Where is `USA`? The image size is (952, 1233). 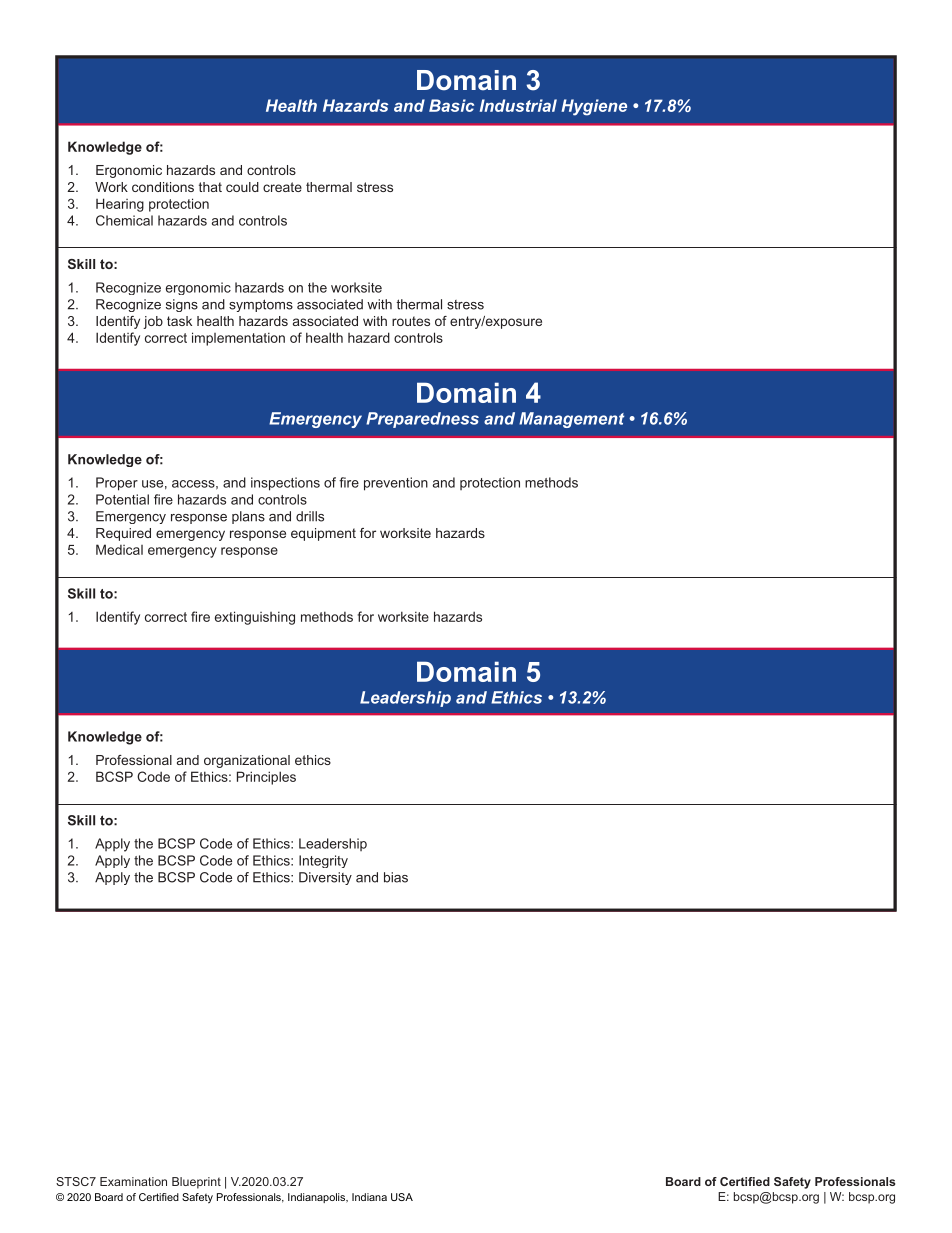 USA is located at coordinates (402, 1197).
